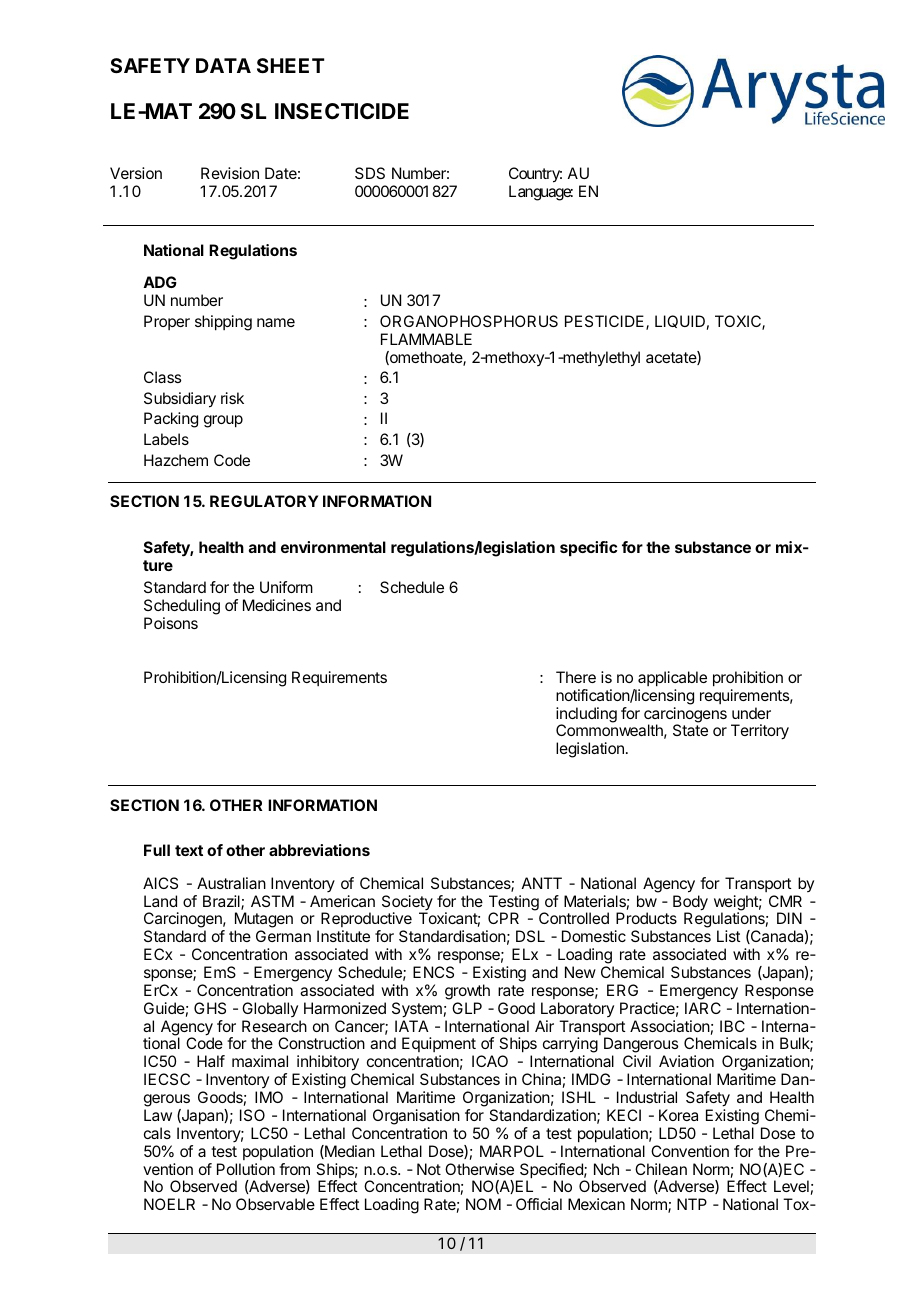 This page has width=924, height=1308. I want to click on Pollution, so click(246, 1169).
